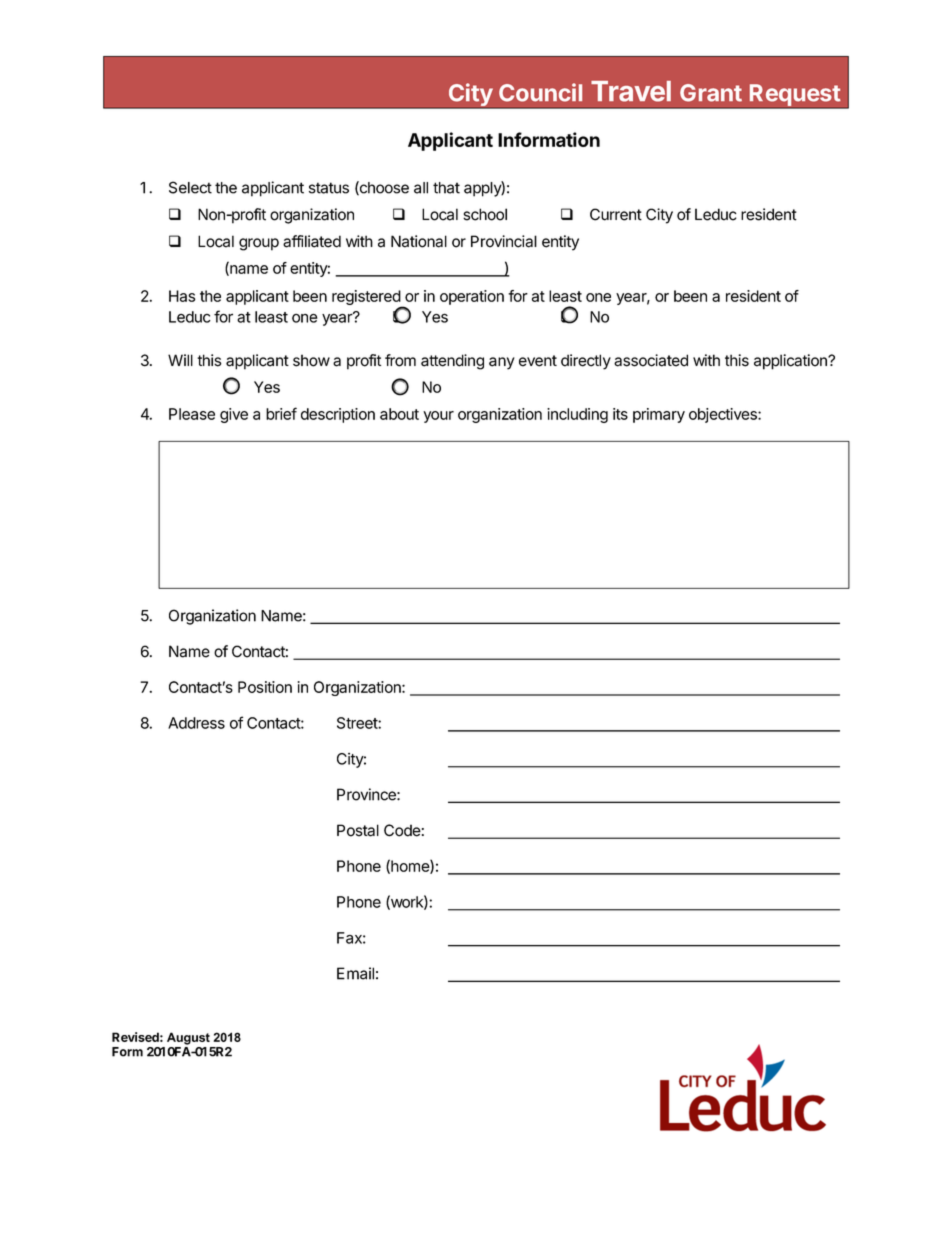  I want to click on any, so click(502, 363).
